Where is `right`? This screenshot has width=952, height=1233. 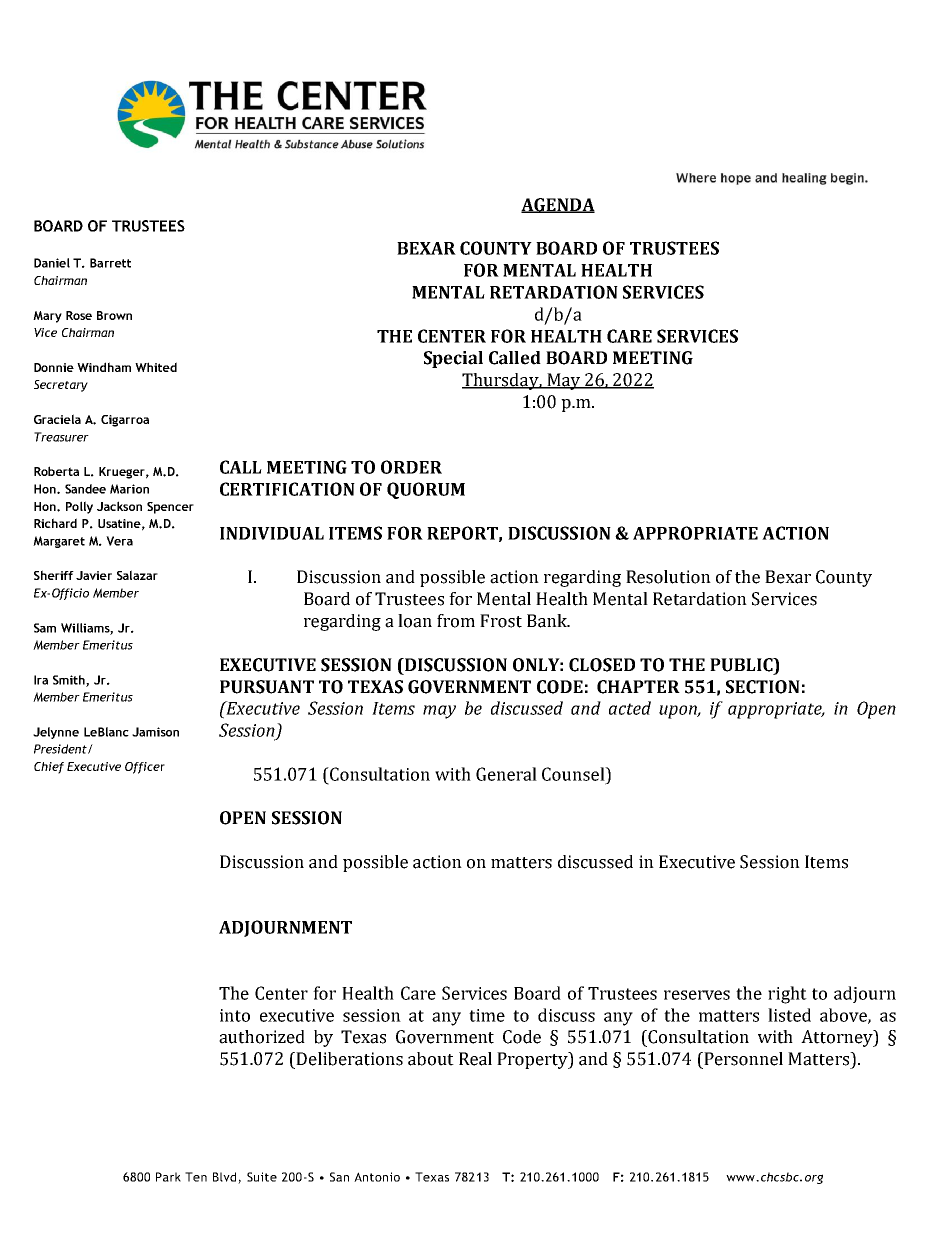 right is located at coordinates (787, 995).
